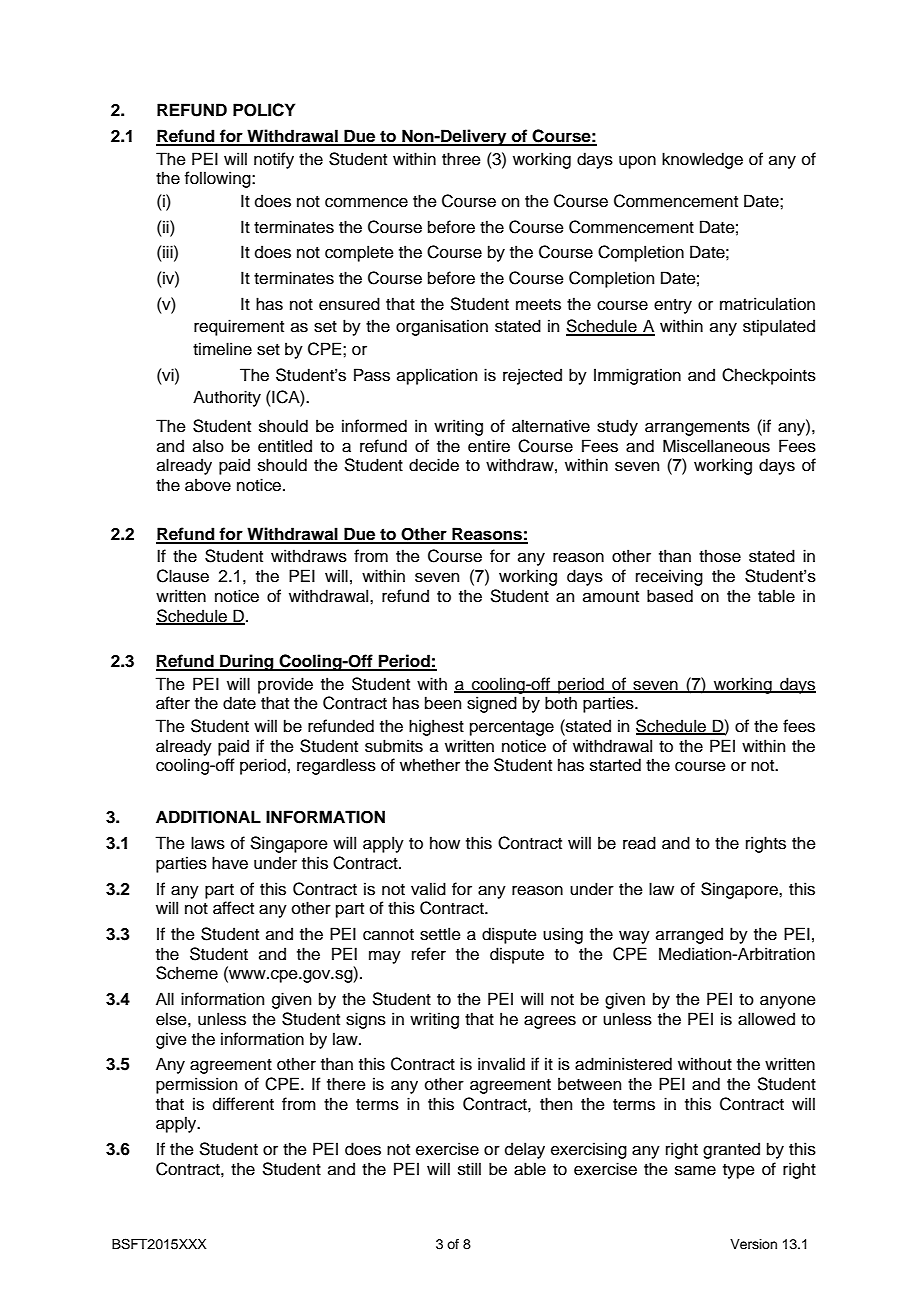 The width and height of the screenshot is (924, 1308). Describe the element at coordinates (243, 1104) in the screenshot. I see `different` at that location.
